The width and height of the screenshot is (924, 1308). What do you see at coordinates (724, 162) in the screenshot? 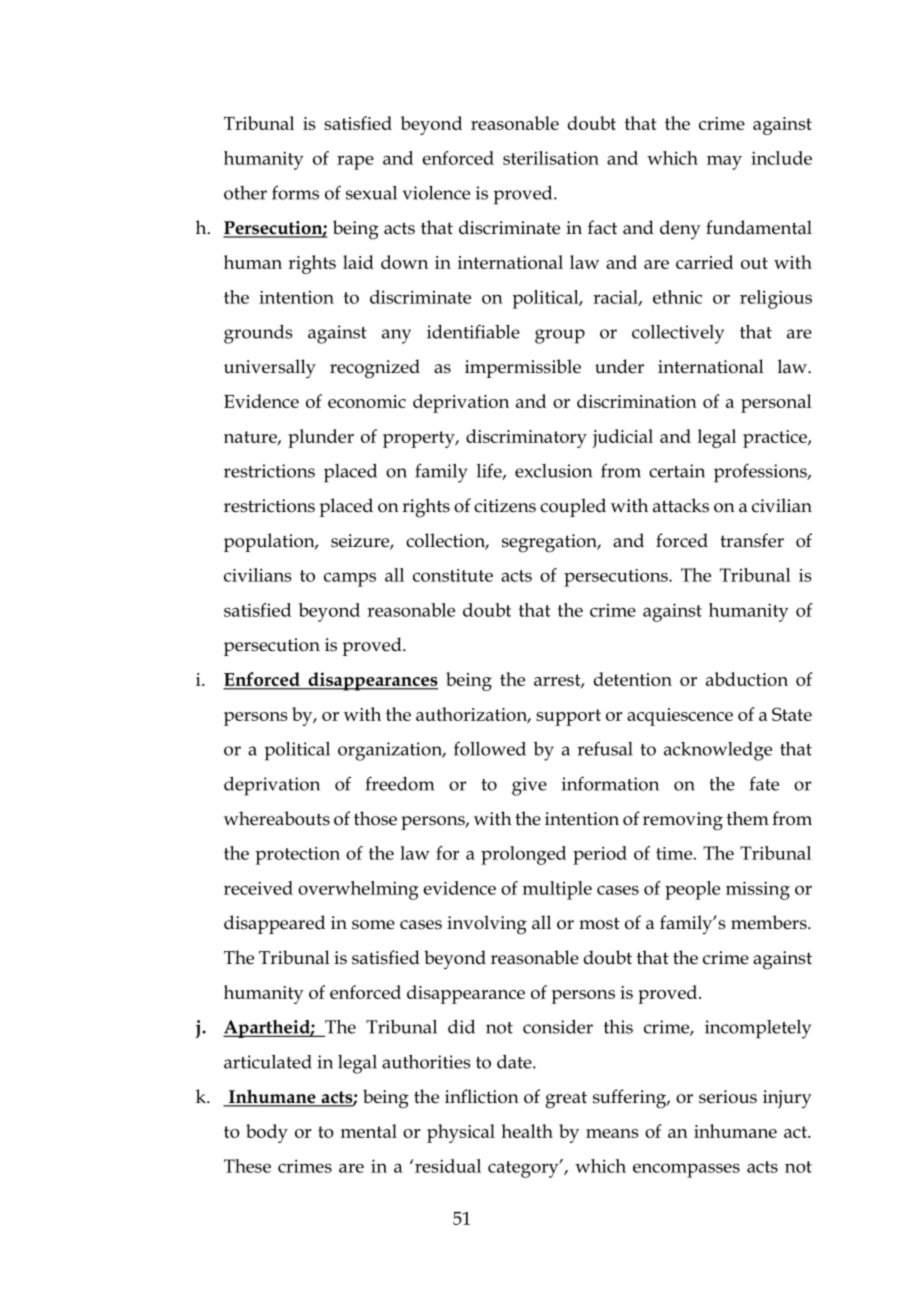
I see `may` at bounding box center [724, 162].
